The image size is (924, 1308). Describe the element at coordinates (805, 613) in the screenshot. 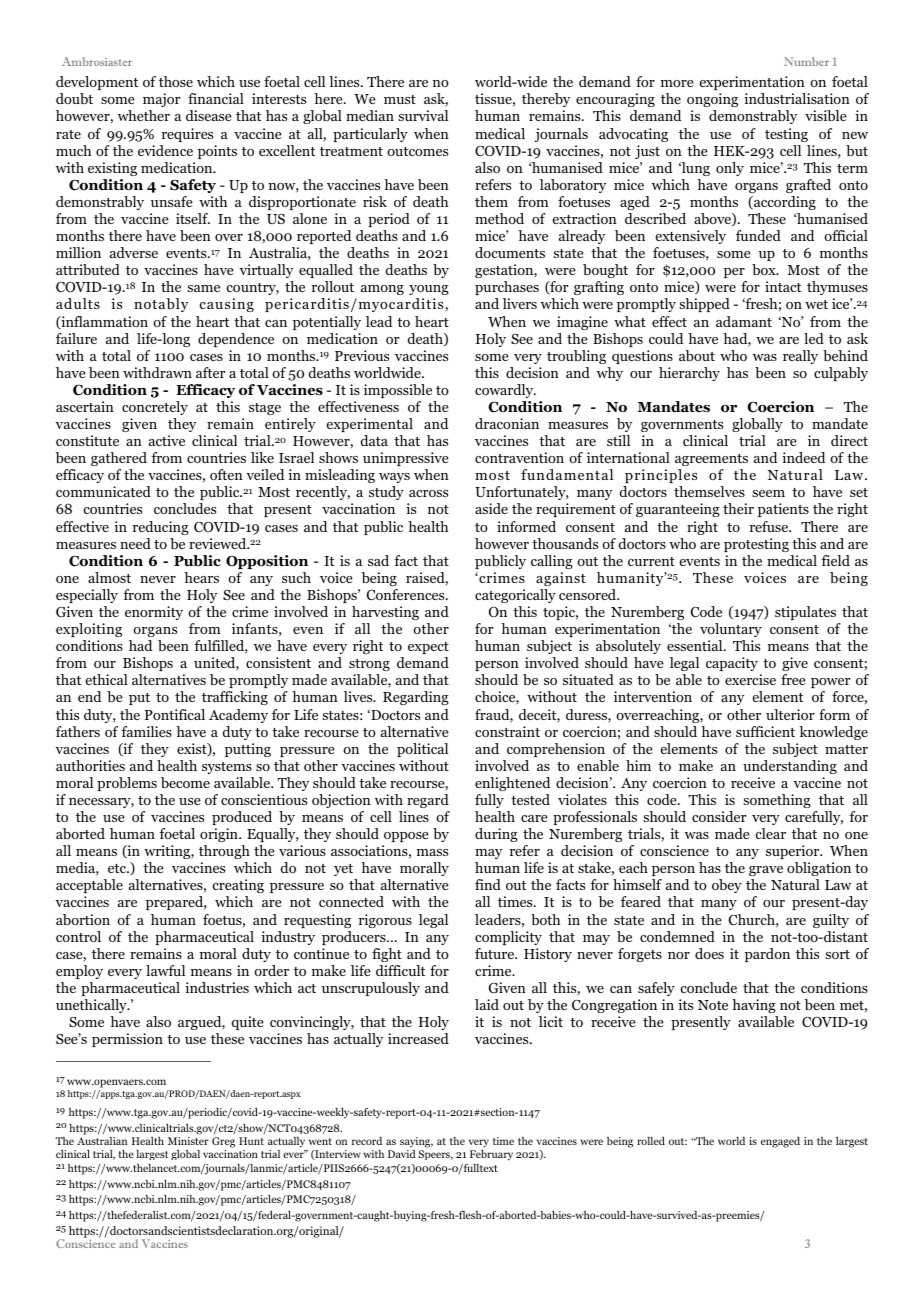

I see `stipulates` at that location.
